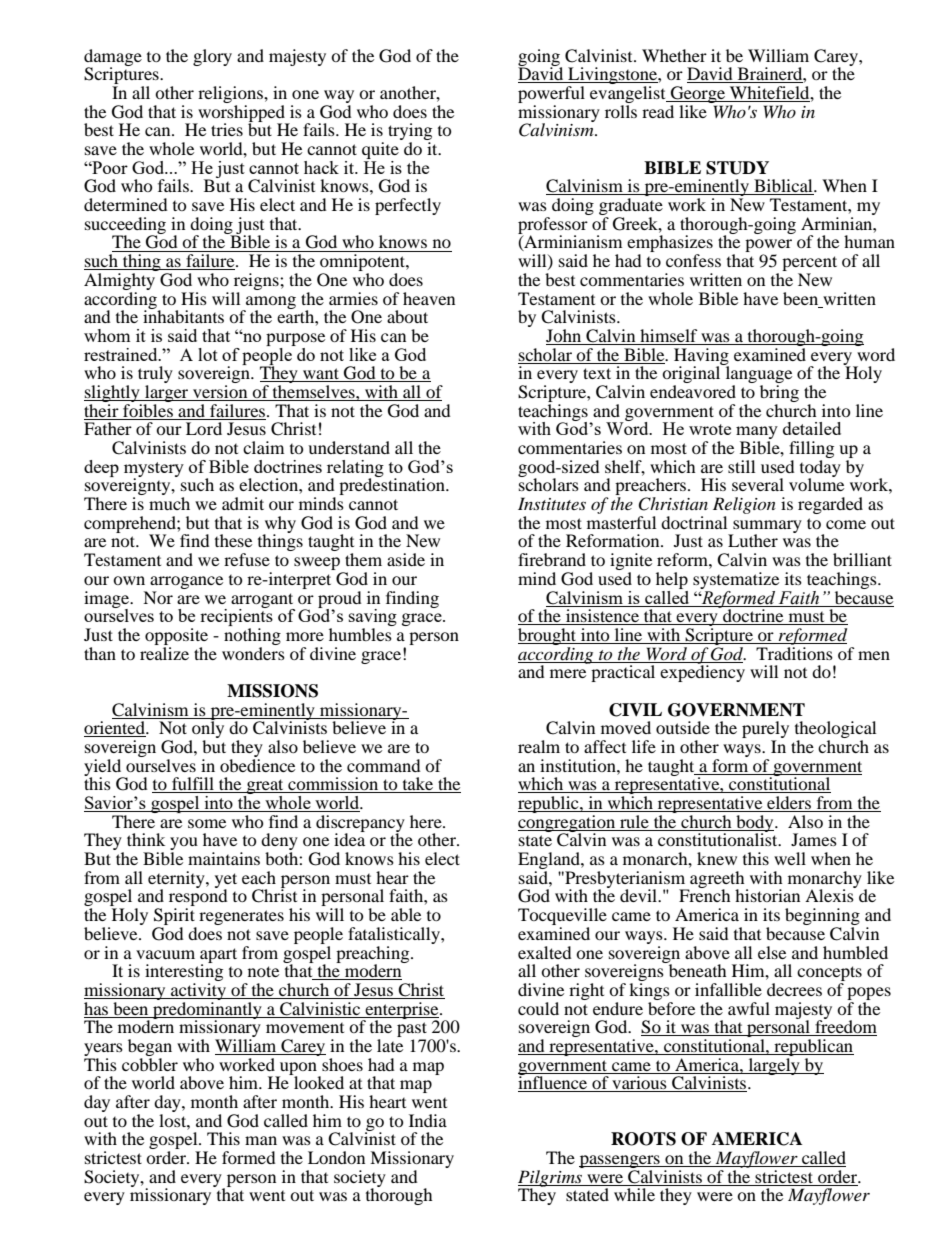 The image size is (952, 1233). I want to click on elders, so click(789, 804).
